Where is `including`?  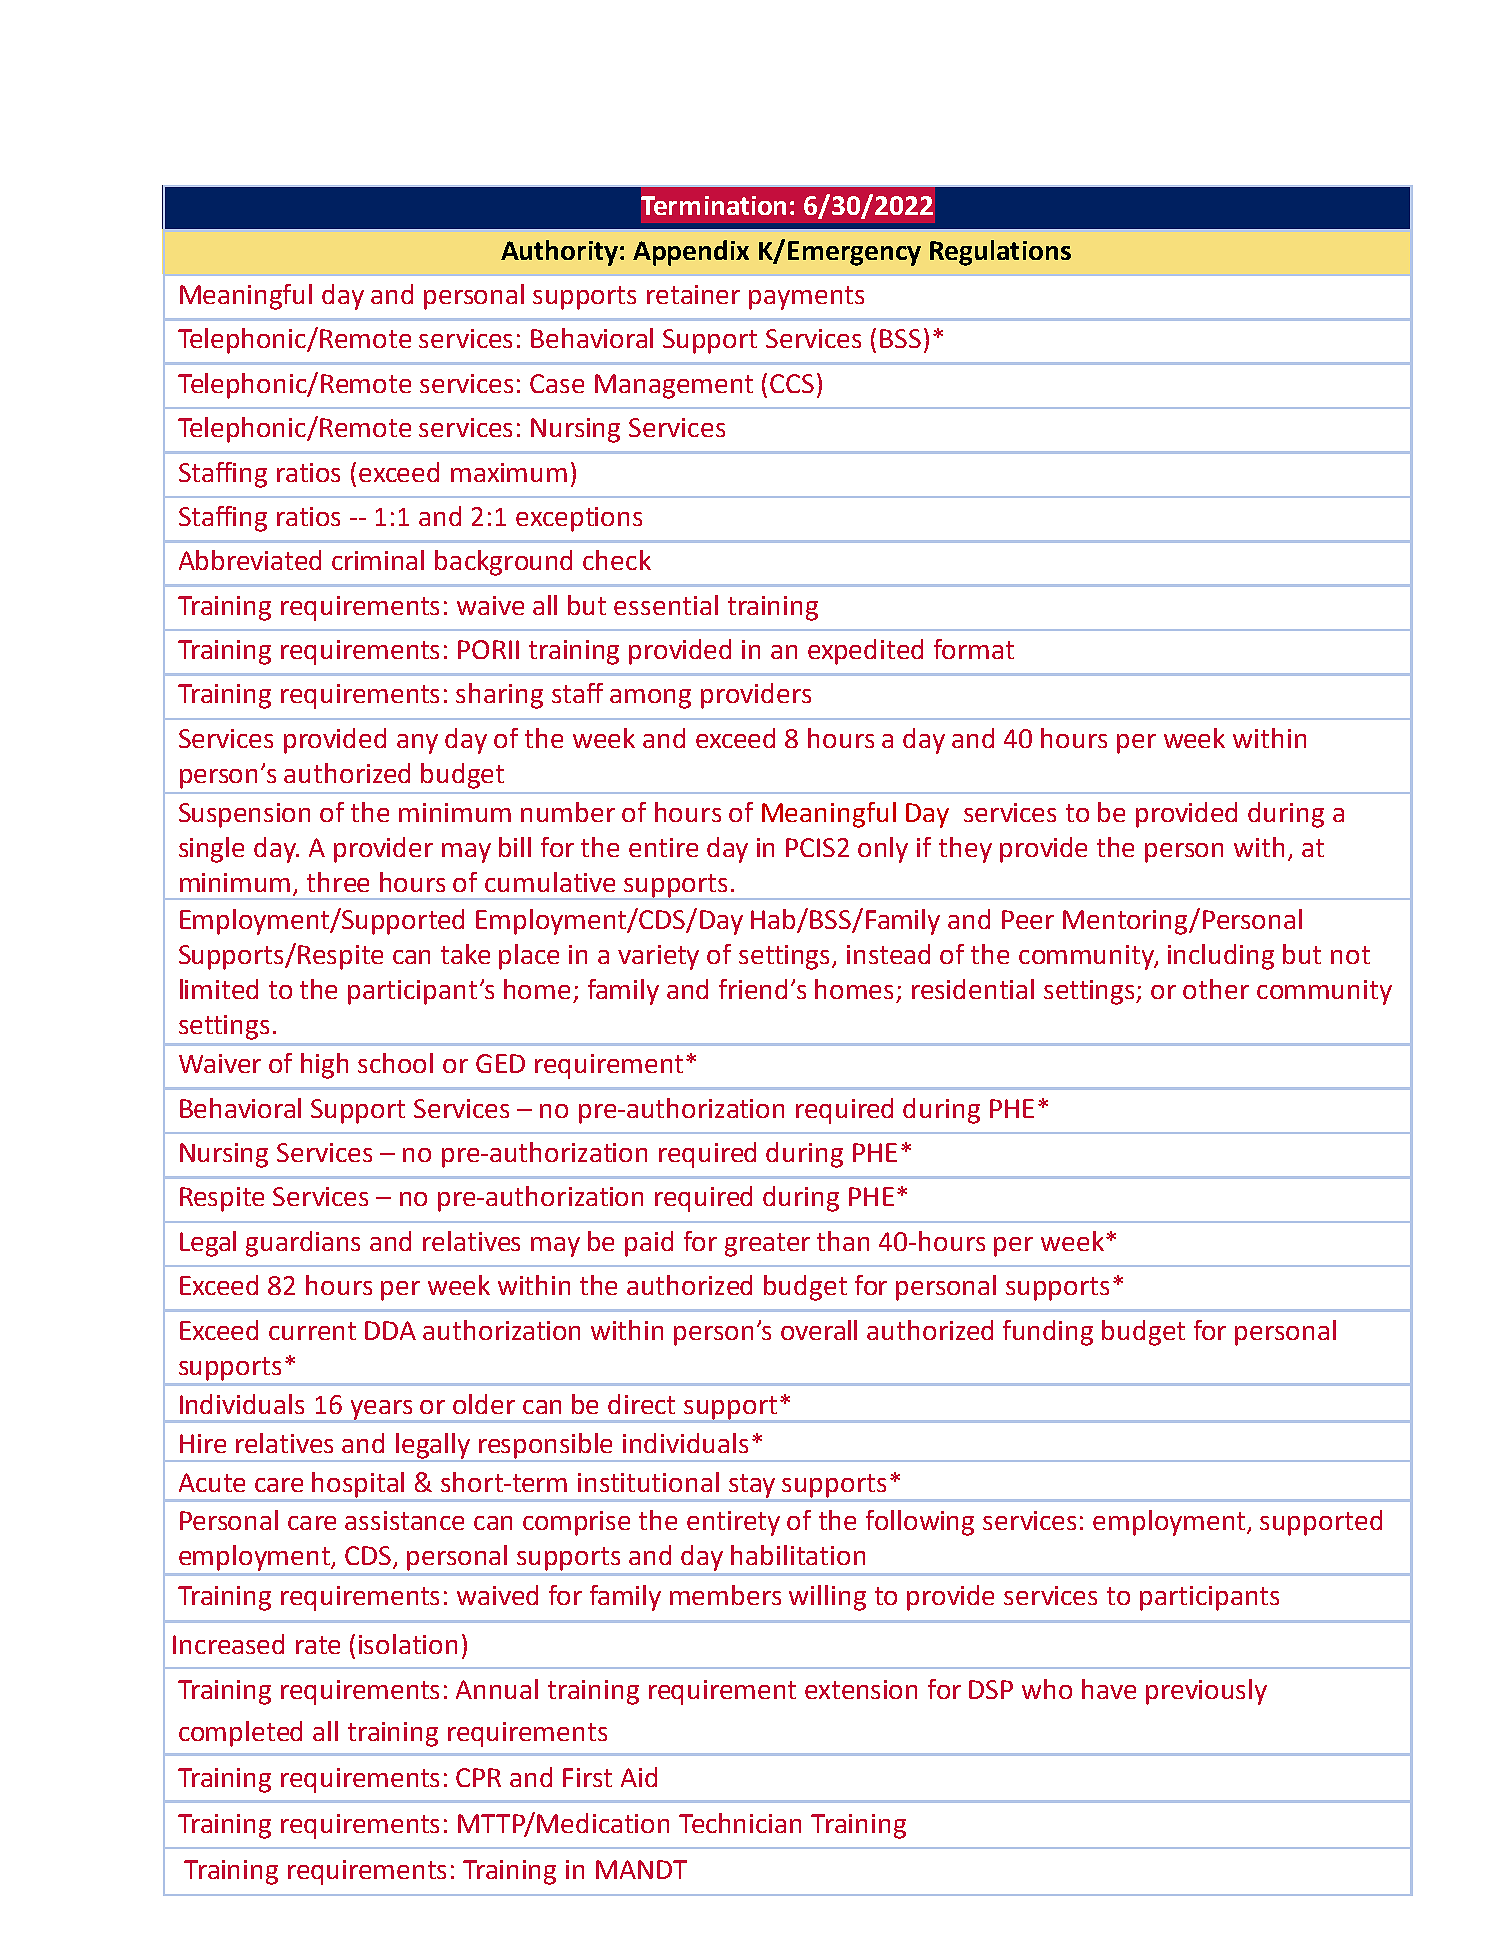 including is located at coordinates (1221, 957).
